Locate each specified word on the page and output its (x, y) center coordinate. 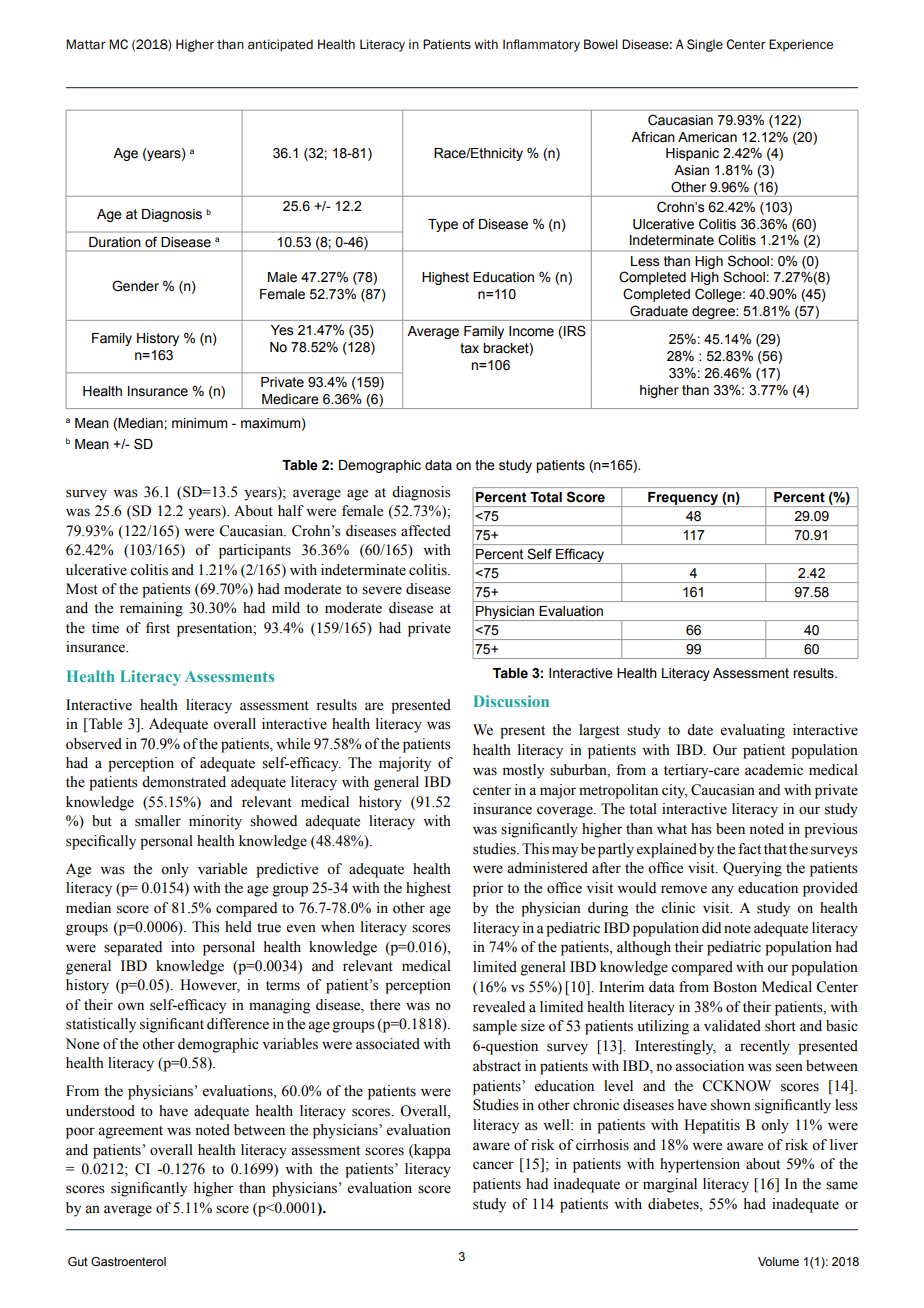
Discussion (511, 701)
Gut (78, 1261)
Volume (778, 1261)
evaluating (753, 731)
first (158, 628)
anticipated (280, 45)
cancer (493, 1165)
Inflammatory (541, 45)
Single (705, 45)
